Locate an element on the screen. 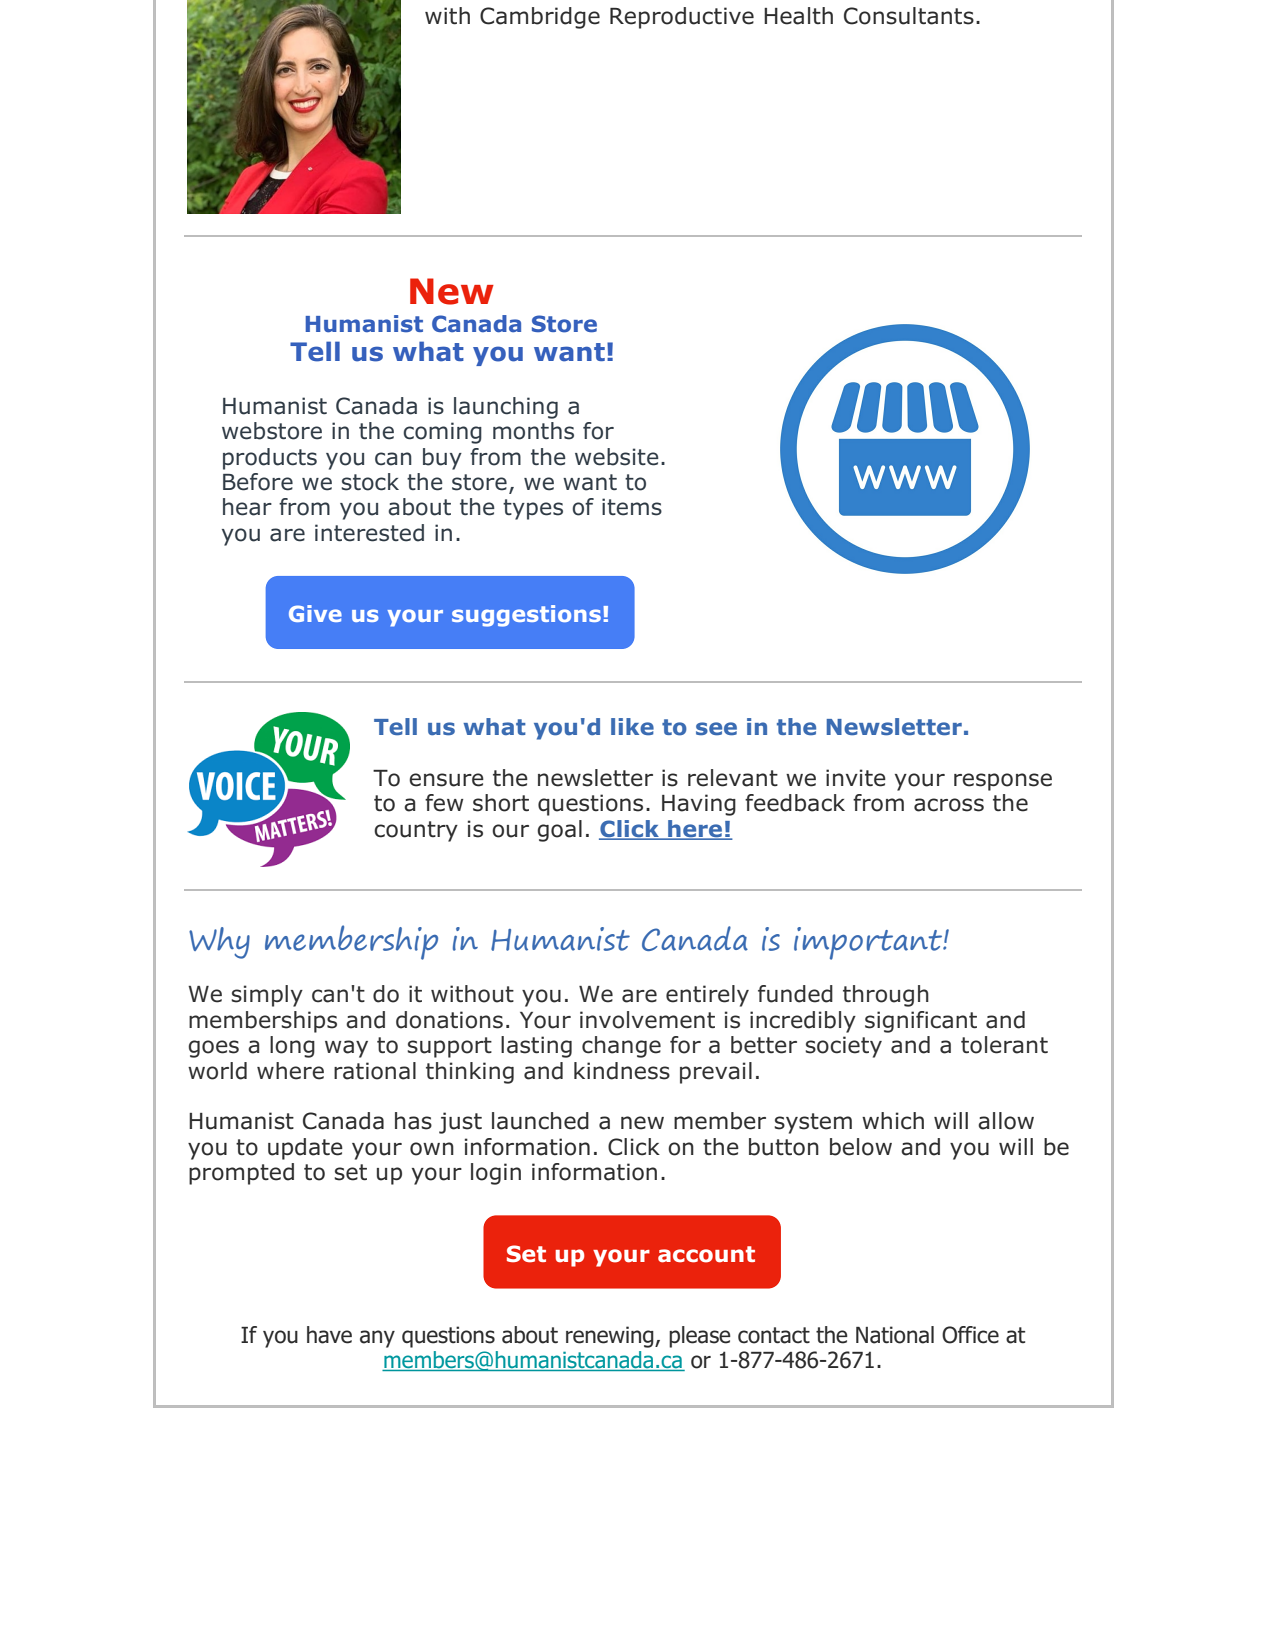 The height and width of the screenshot is (1640, 1267). Consultants is located at coordinates (909, 16).
